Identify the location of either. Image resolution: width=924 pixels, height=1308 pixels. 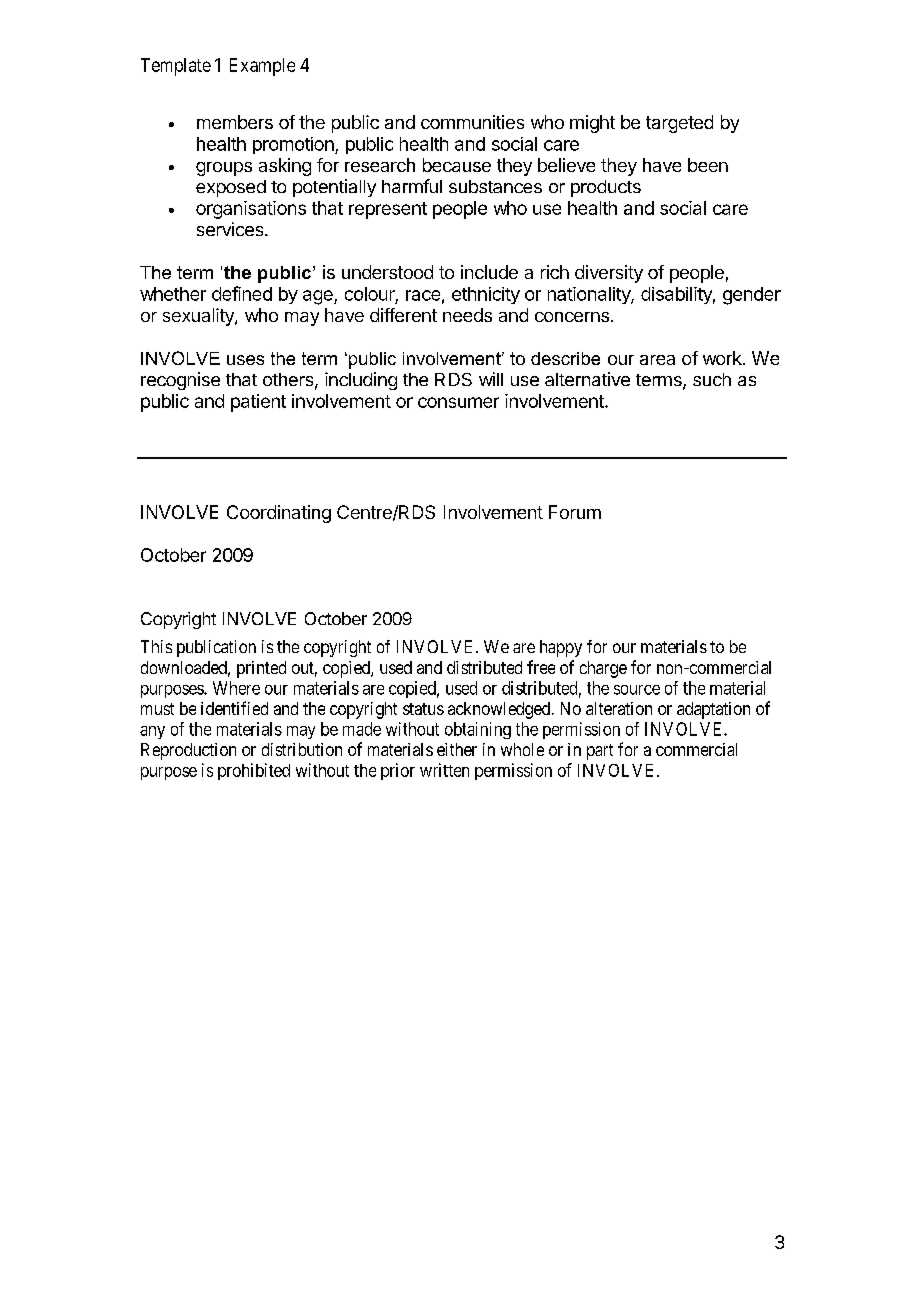
(457, 749).
